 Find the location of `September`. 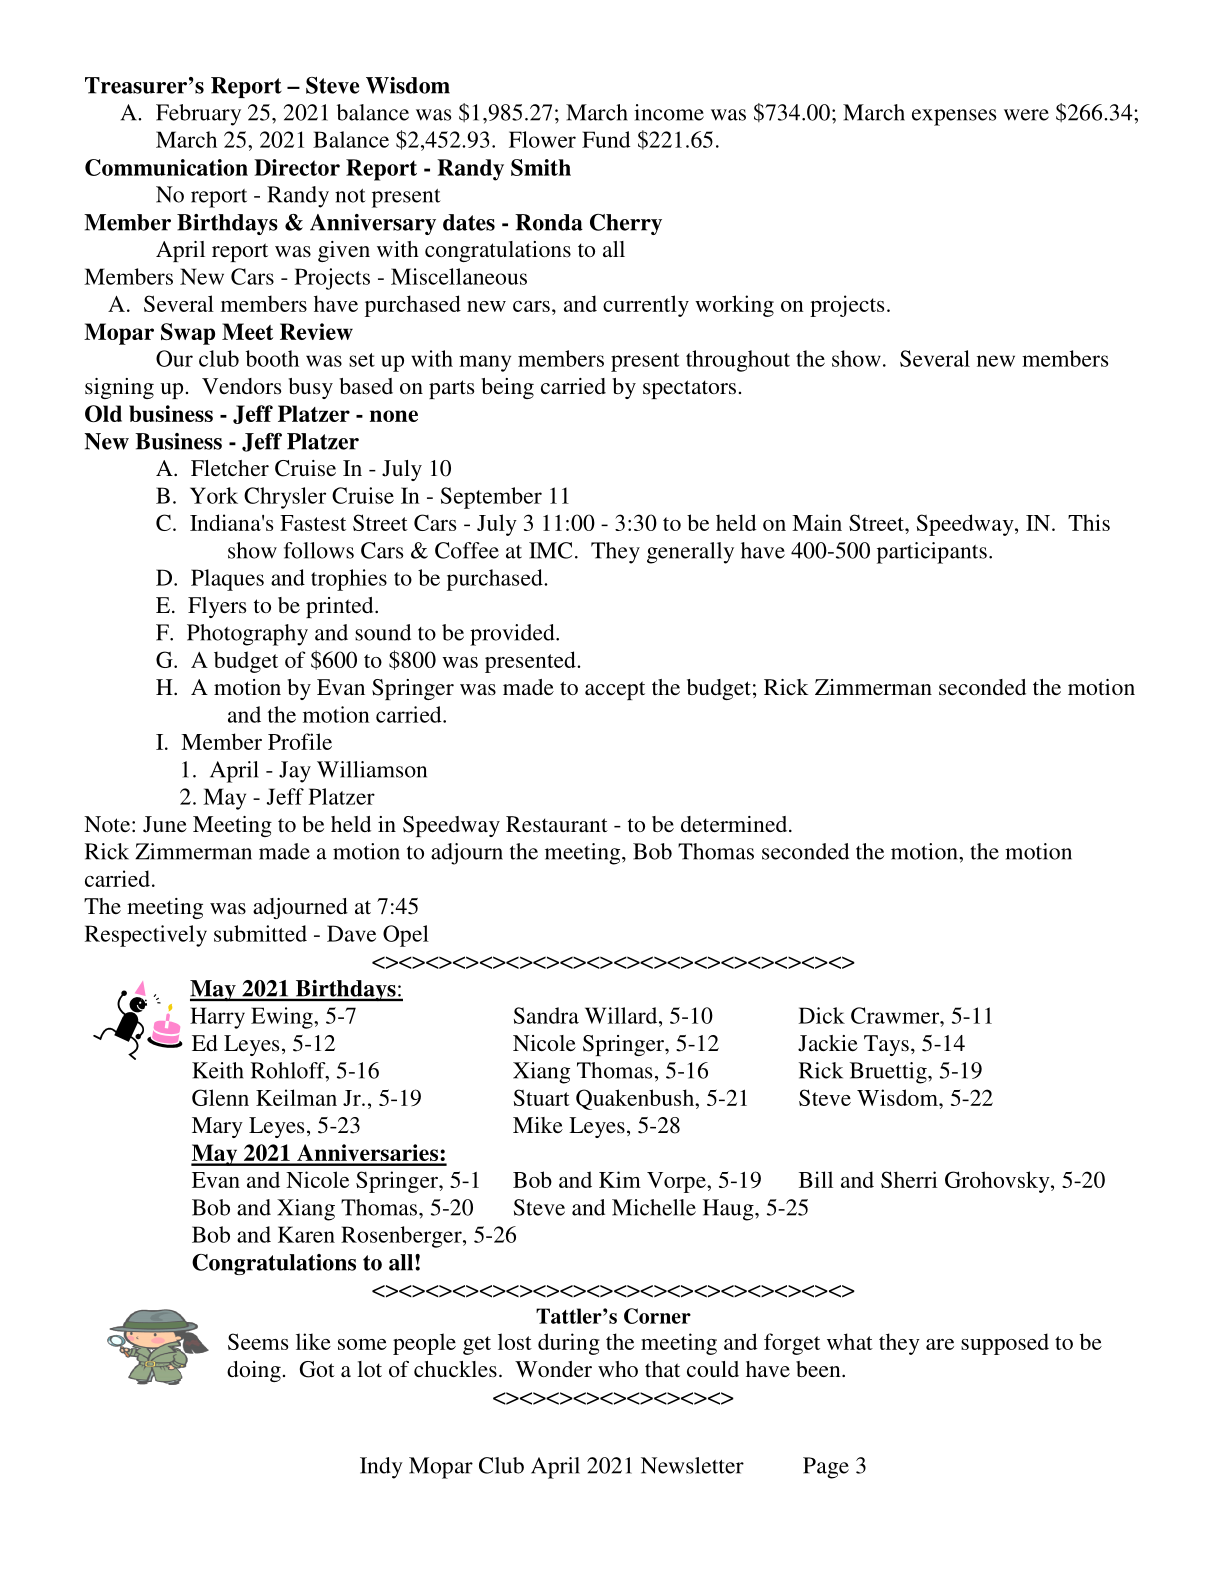

September is located at coordinates (491, 498).
